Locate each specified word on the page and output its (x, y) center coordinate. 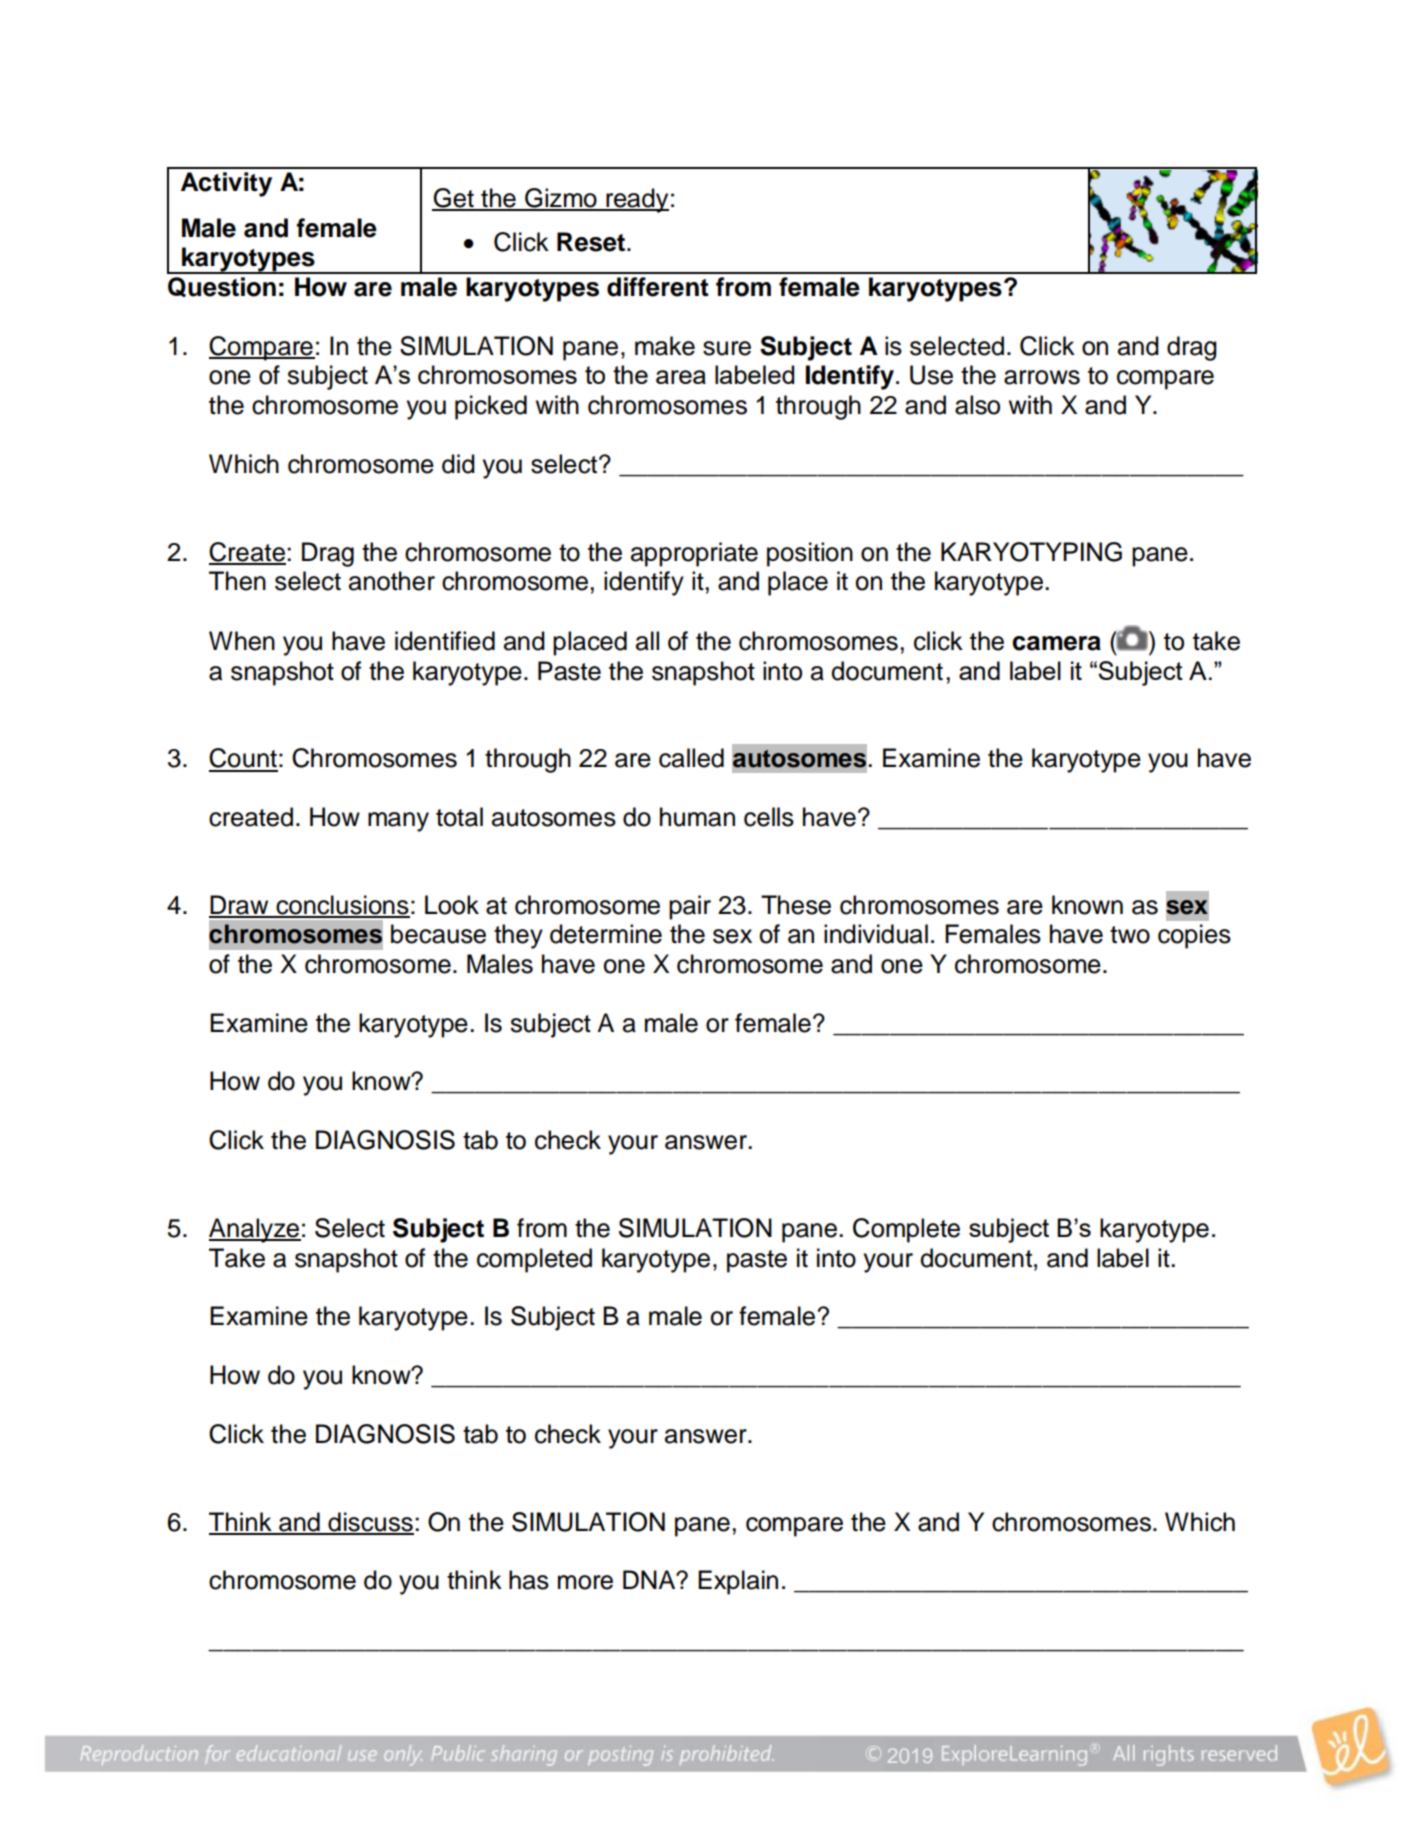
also (977, 405)
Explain (738, 1582)
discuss (370, 1523)
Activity (226, 184)
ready (636, 200)
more (585, 1582)
